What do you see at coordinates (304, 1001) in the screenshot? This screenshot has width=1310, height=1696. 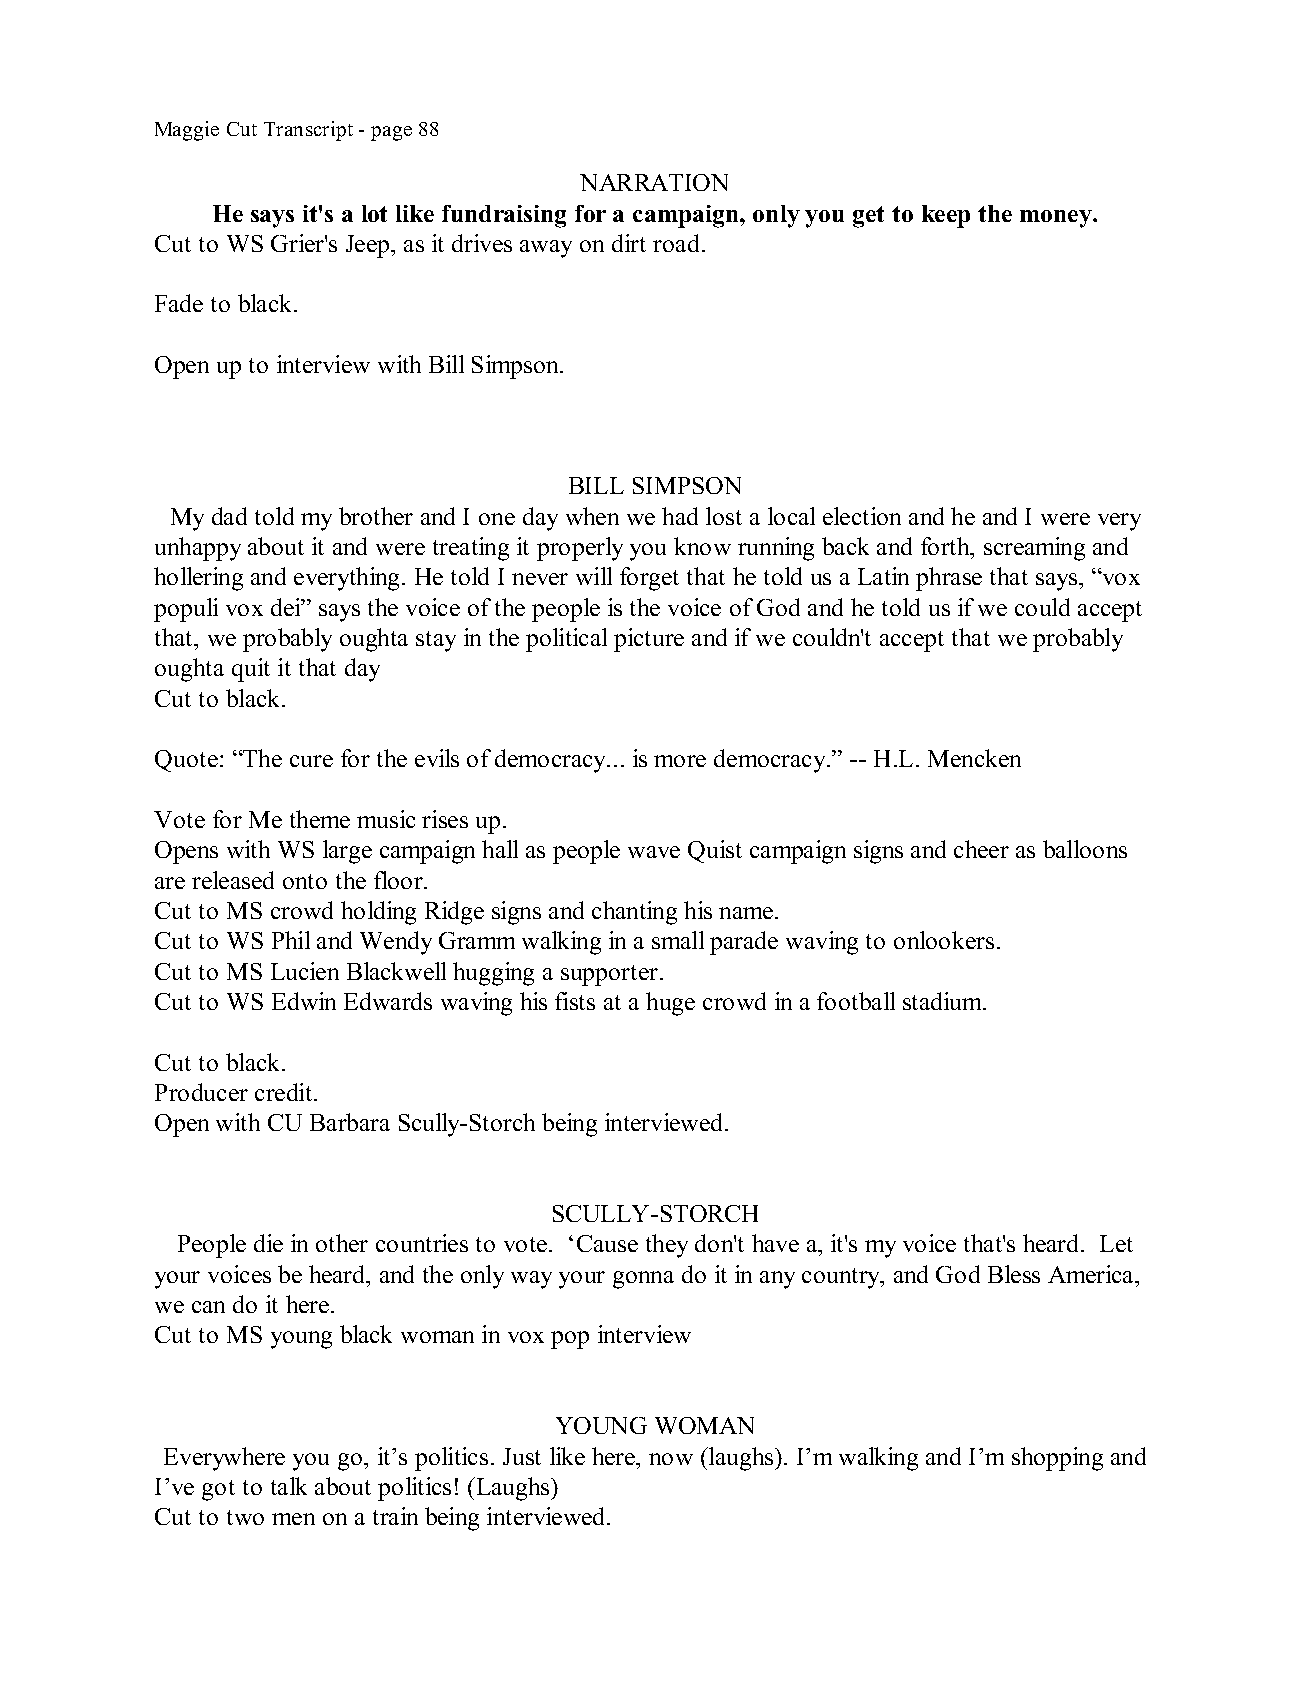 I see `Edwin` at bounding box center [304, 1001].
